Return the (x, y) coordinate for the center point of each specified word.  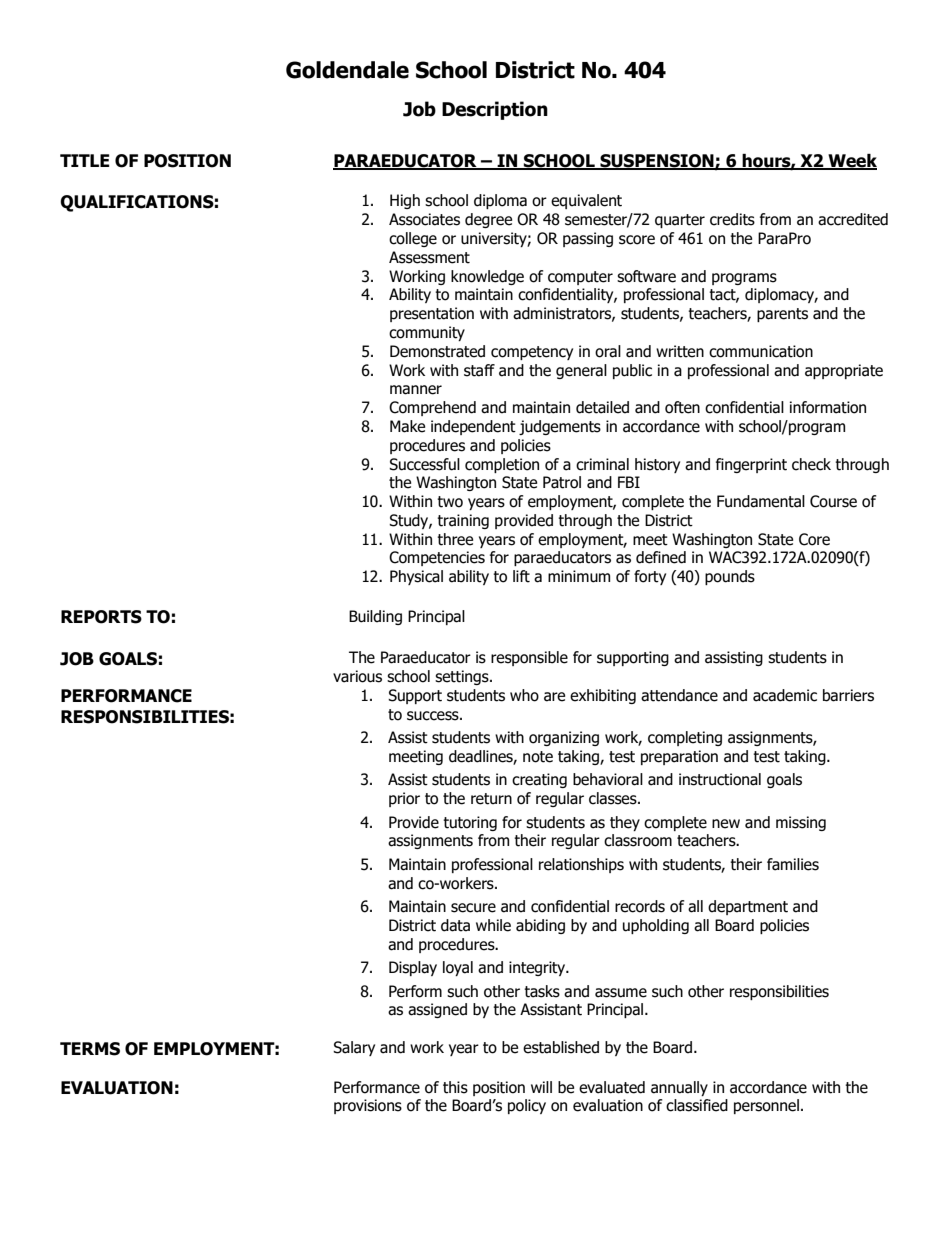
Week (851, 161)
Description (495, 110)
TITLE (85, 160)
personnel (766, 1106)
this (455, 1087)
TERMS (90, 1049)
